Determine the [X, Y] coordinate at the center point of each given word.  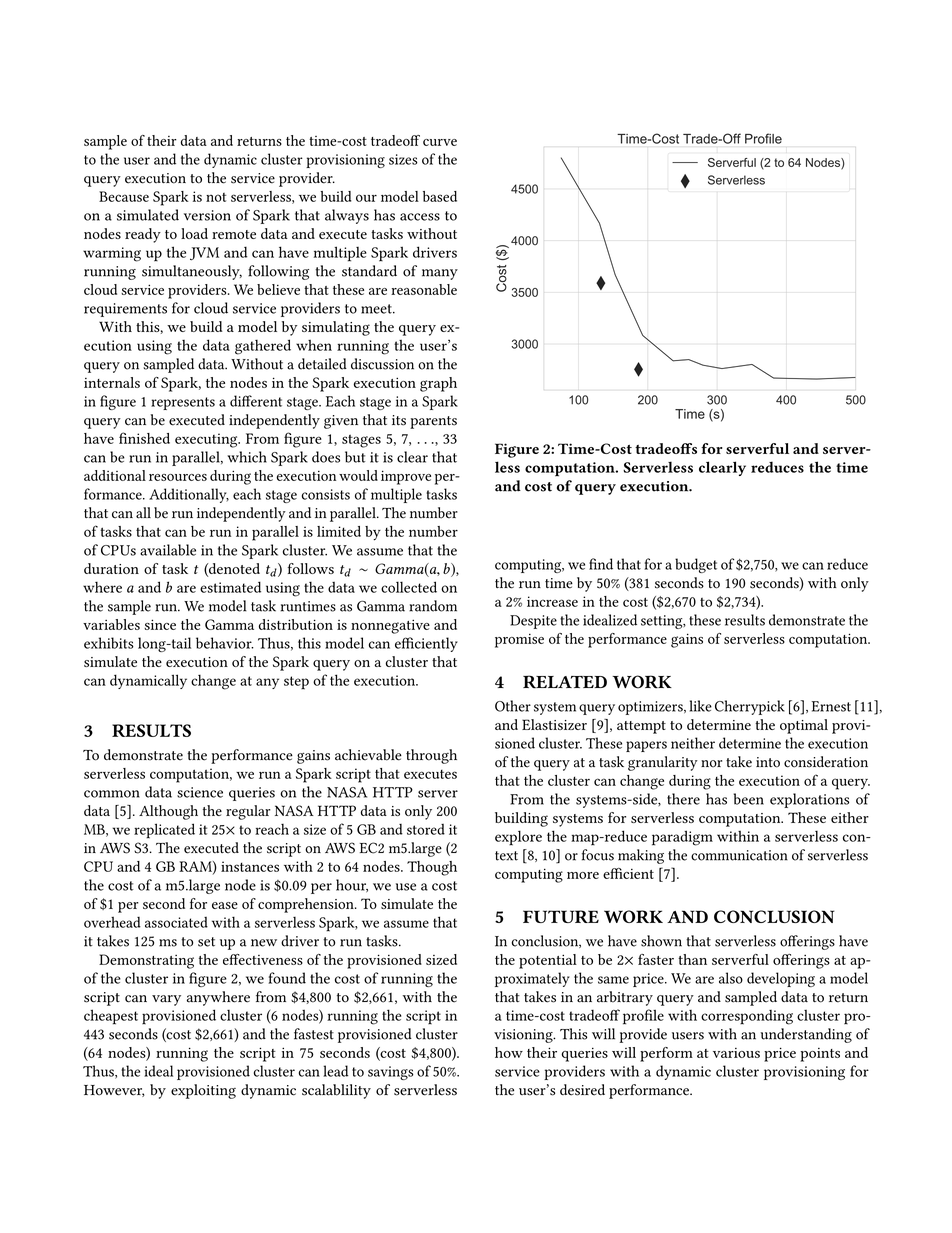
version [207, 215]
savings [391, 1073]
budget [696, 565]
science [200, 792]
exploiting [203, 1091]
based [440, 196]
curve [440, 142]
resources [178, 477]
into [768, 762]
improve [406, 477]
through [431, 756]
